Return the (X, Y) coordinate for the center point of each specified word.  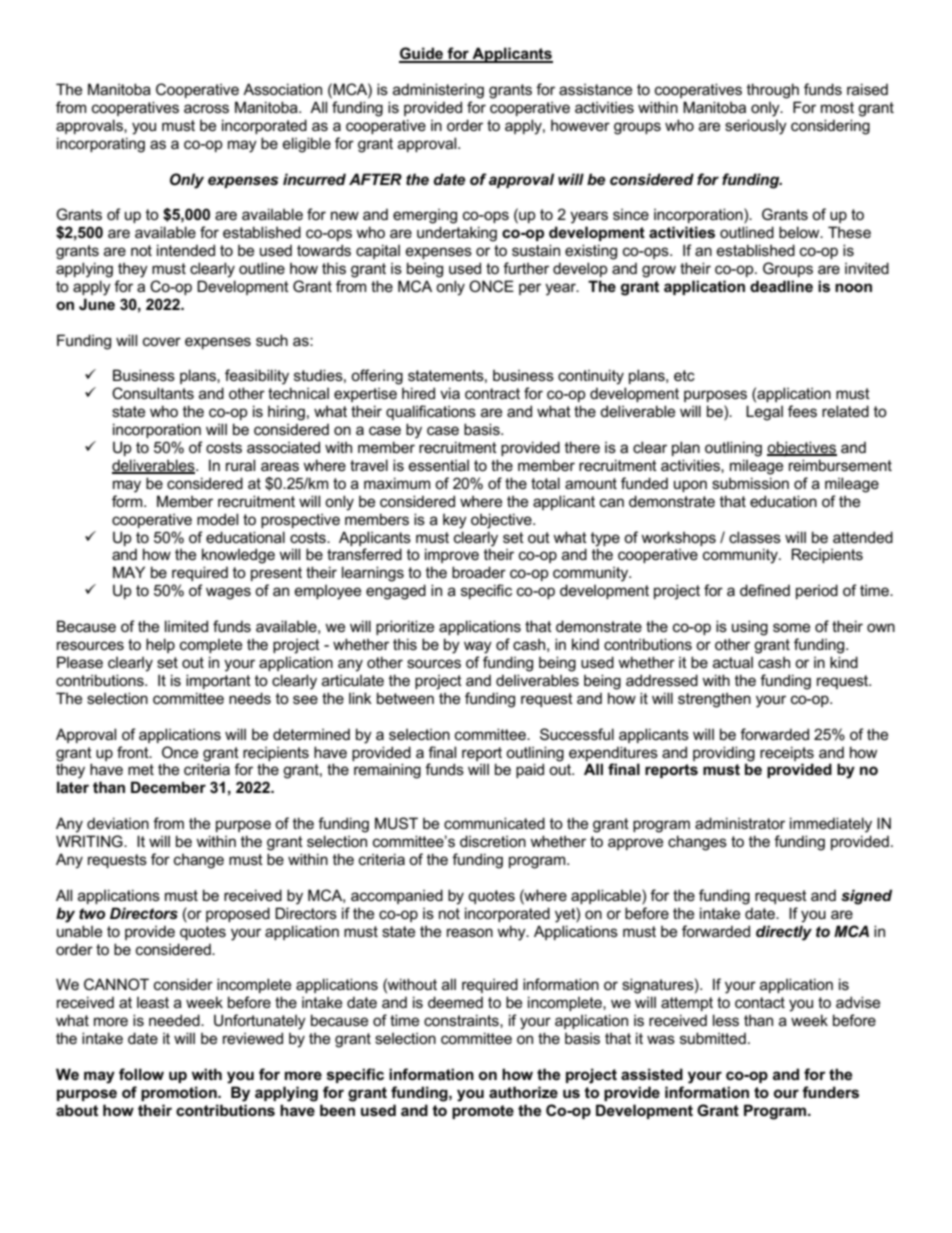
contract (492, 393)
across (206, 108)
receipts (787, 753)
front (134, 752)
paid (530, 770)
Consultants (153, 393)
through (773, 91)
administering (438, 91)
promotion (180, 1093)
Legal (764, 413)
